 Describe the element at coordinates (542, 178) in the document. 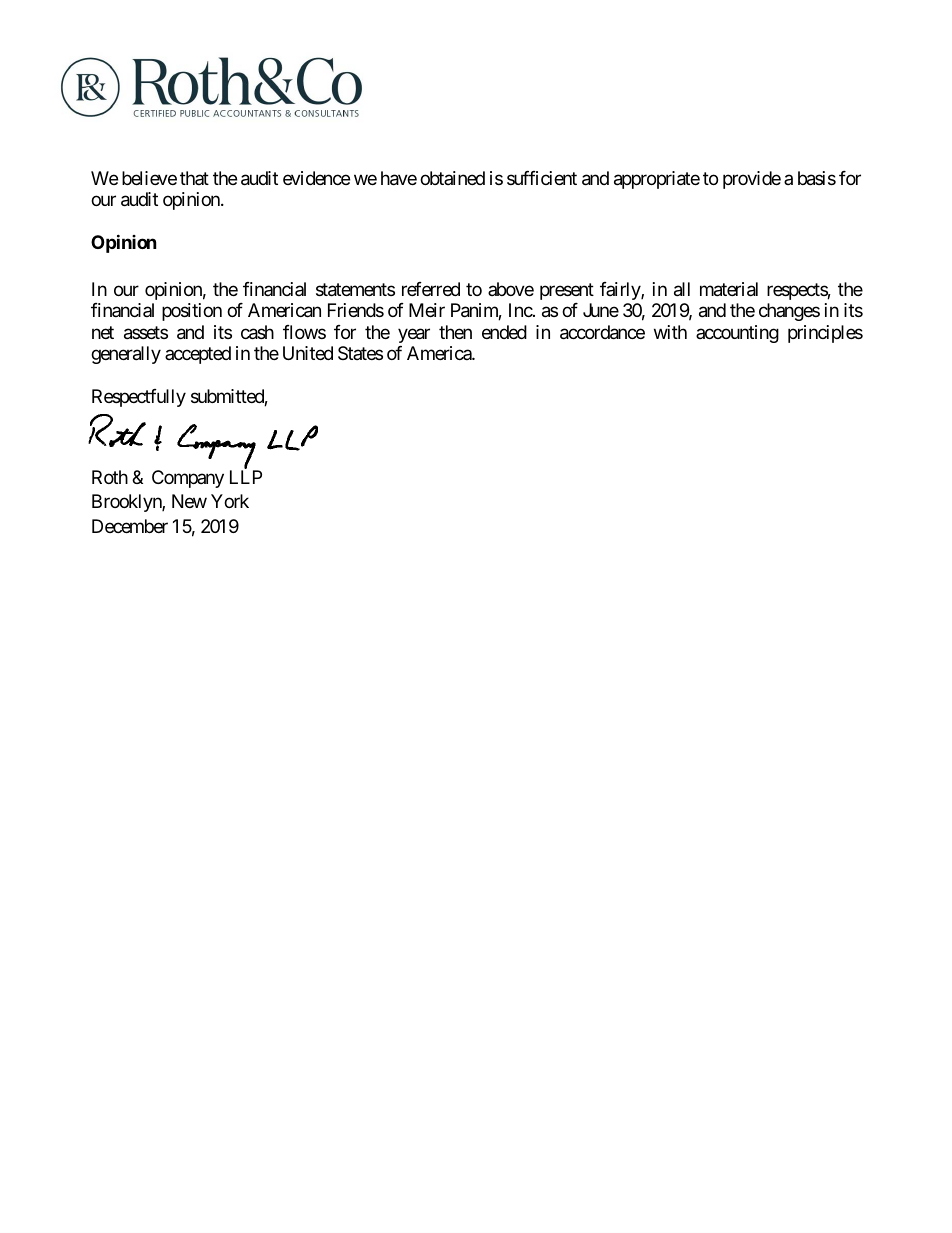

I see `sufficient` at that location.
